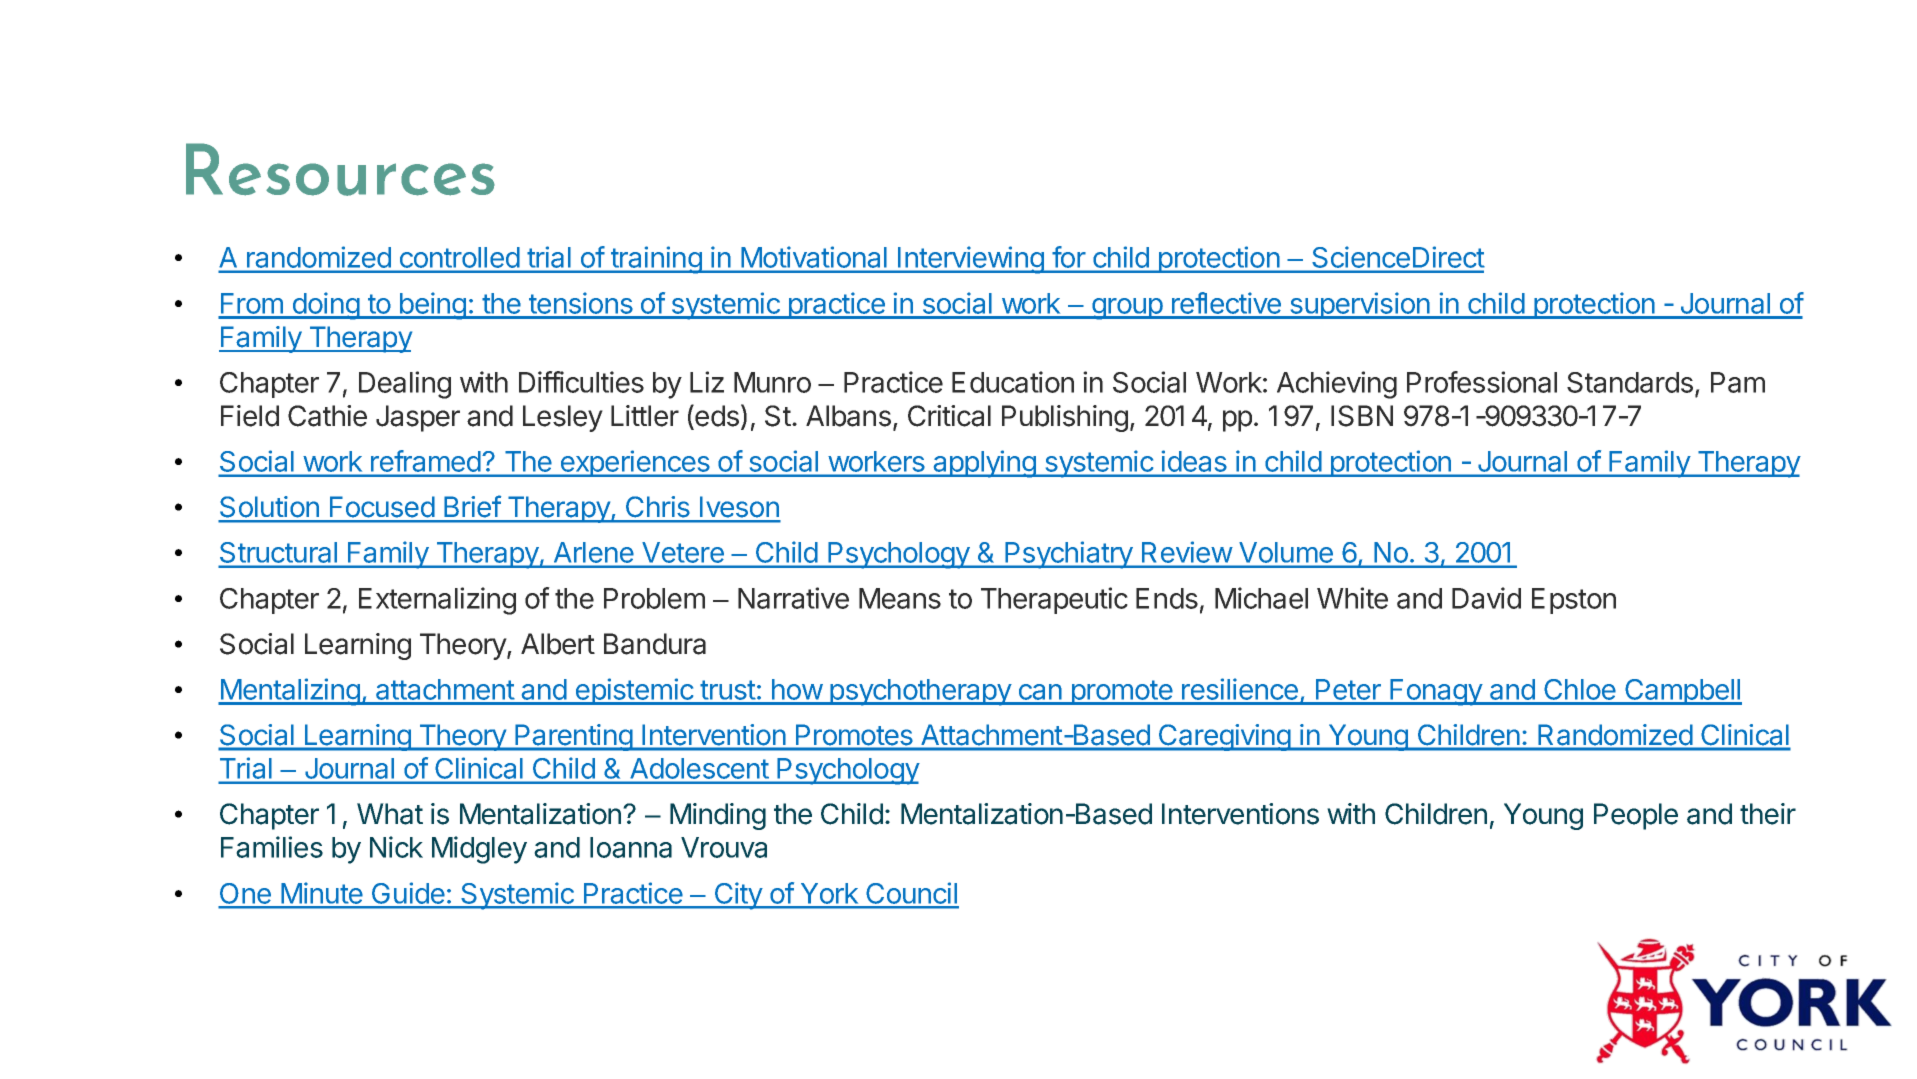 This screenshot has height=1079, width=1917. Describe the element at coordinates (1630, 382) in the screenshot. I see `Standards` at that location.
